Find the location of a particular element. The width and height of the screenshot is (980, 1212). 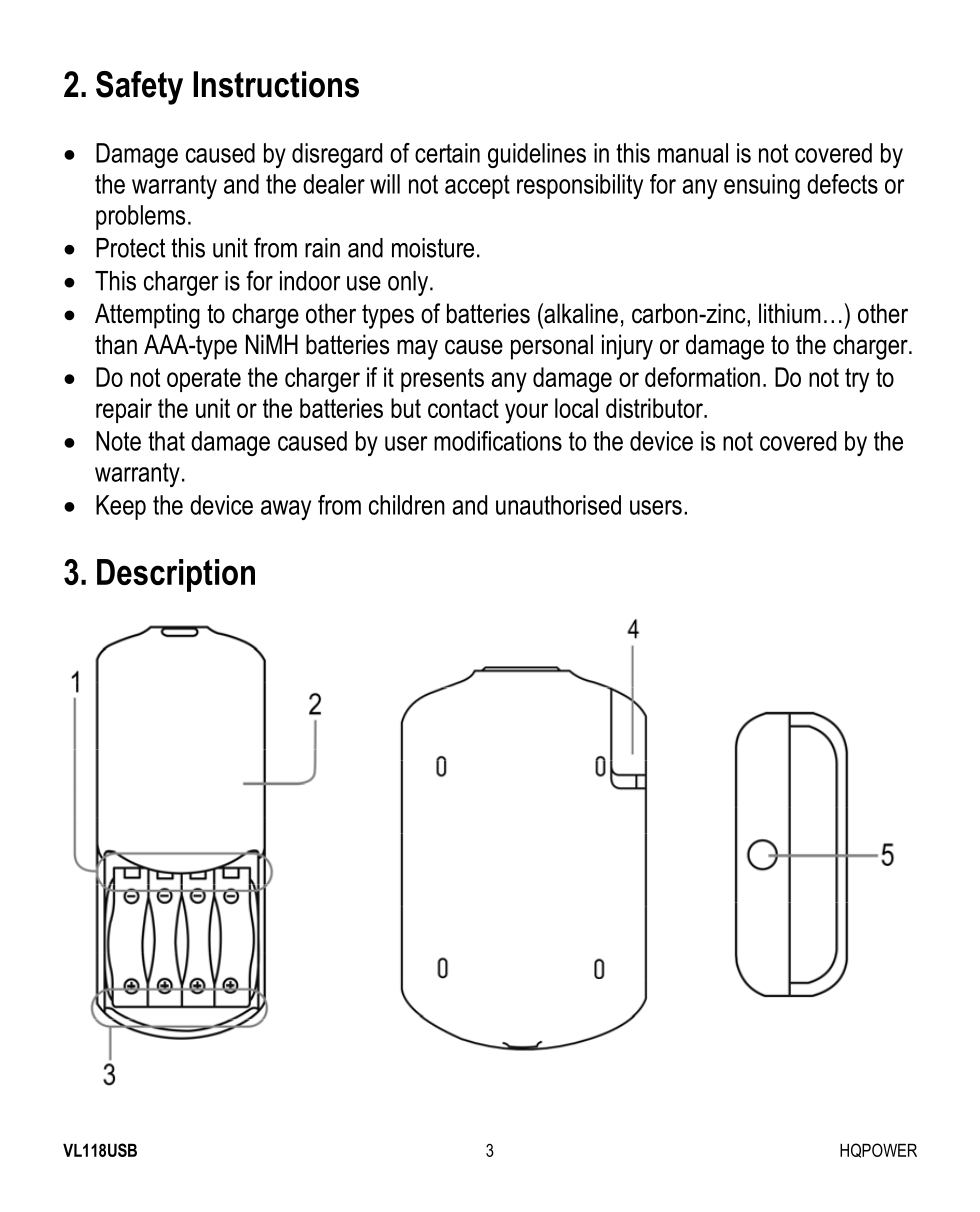

that is located at coordinates (166, 441).
